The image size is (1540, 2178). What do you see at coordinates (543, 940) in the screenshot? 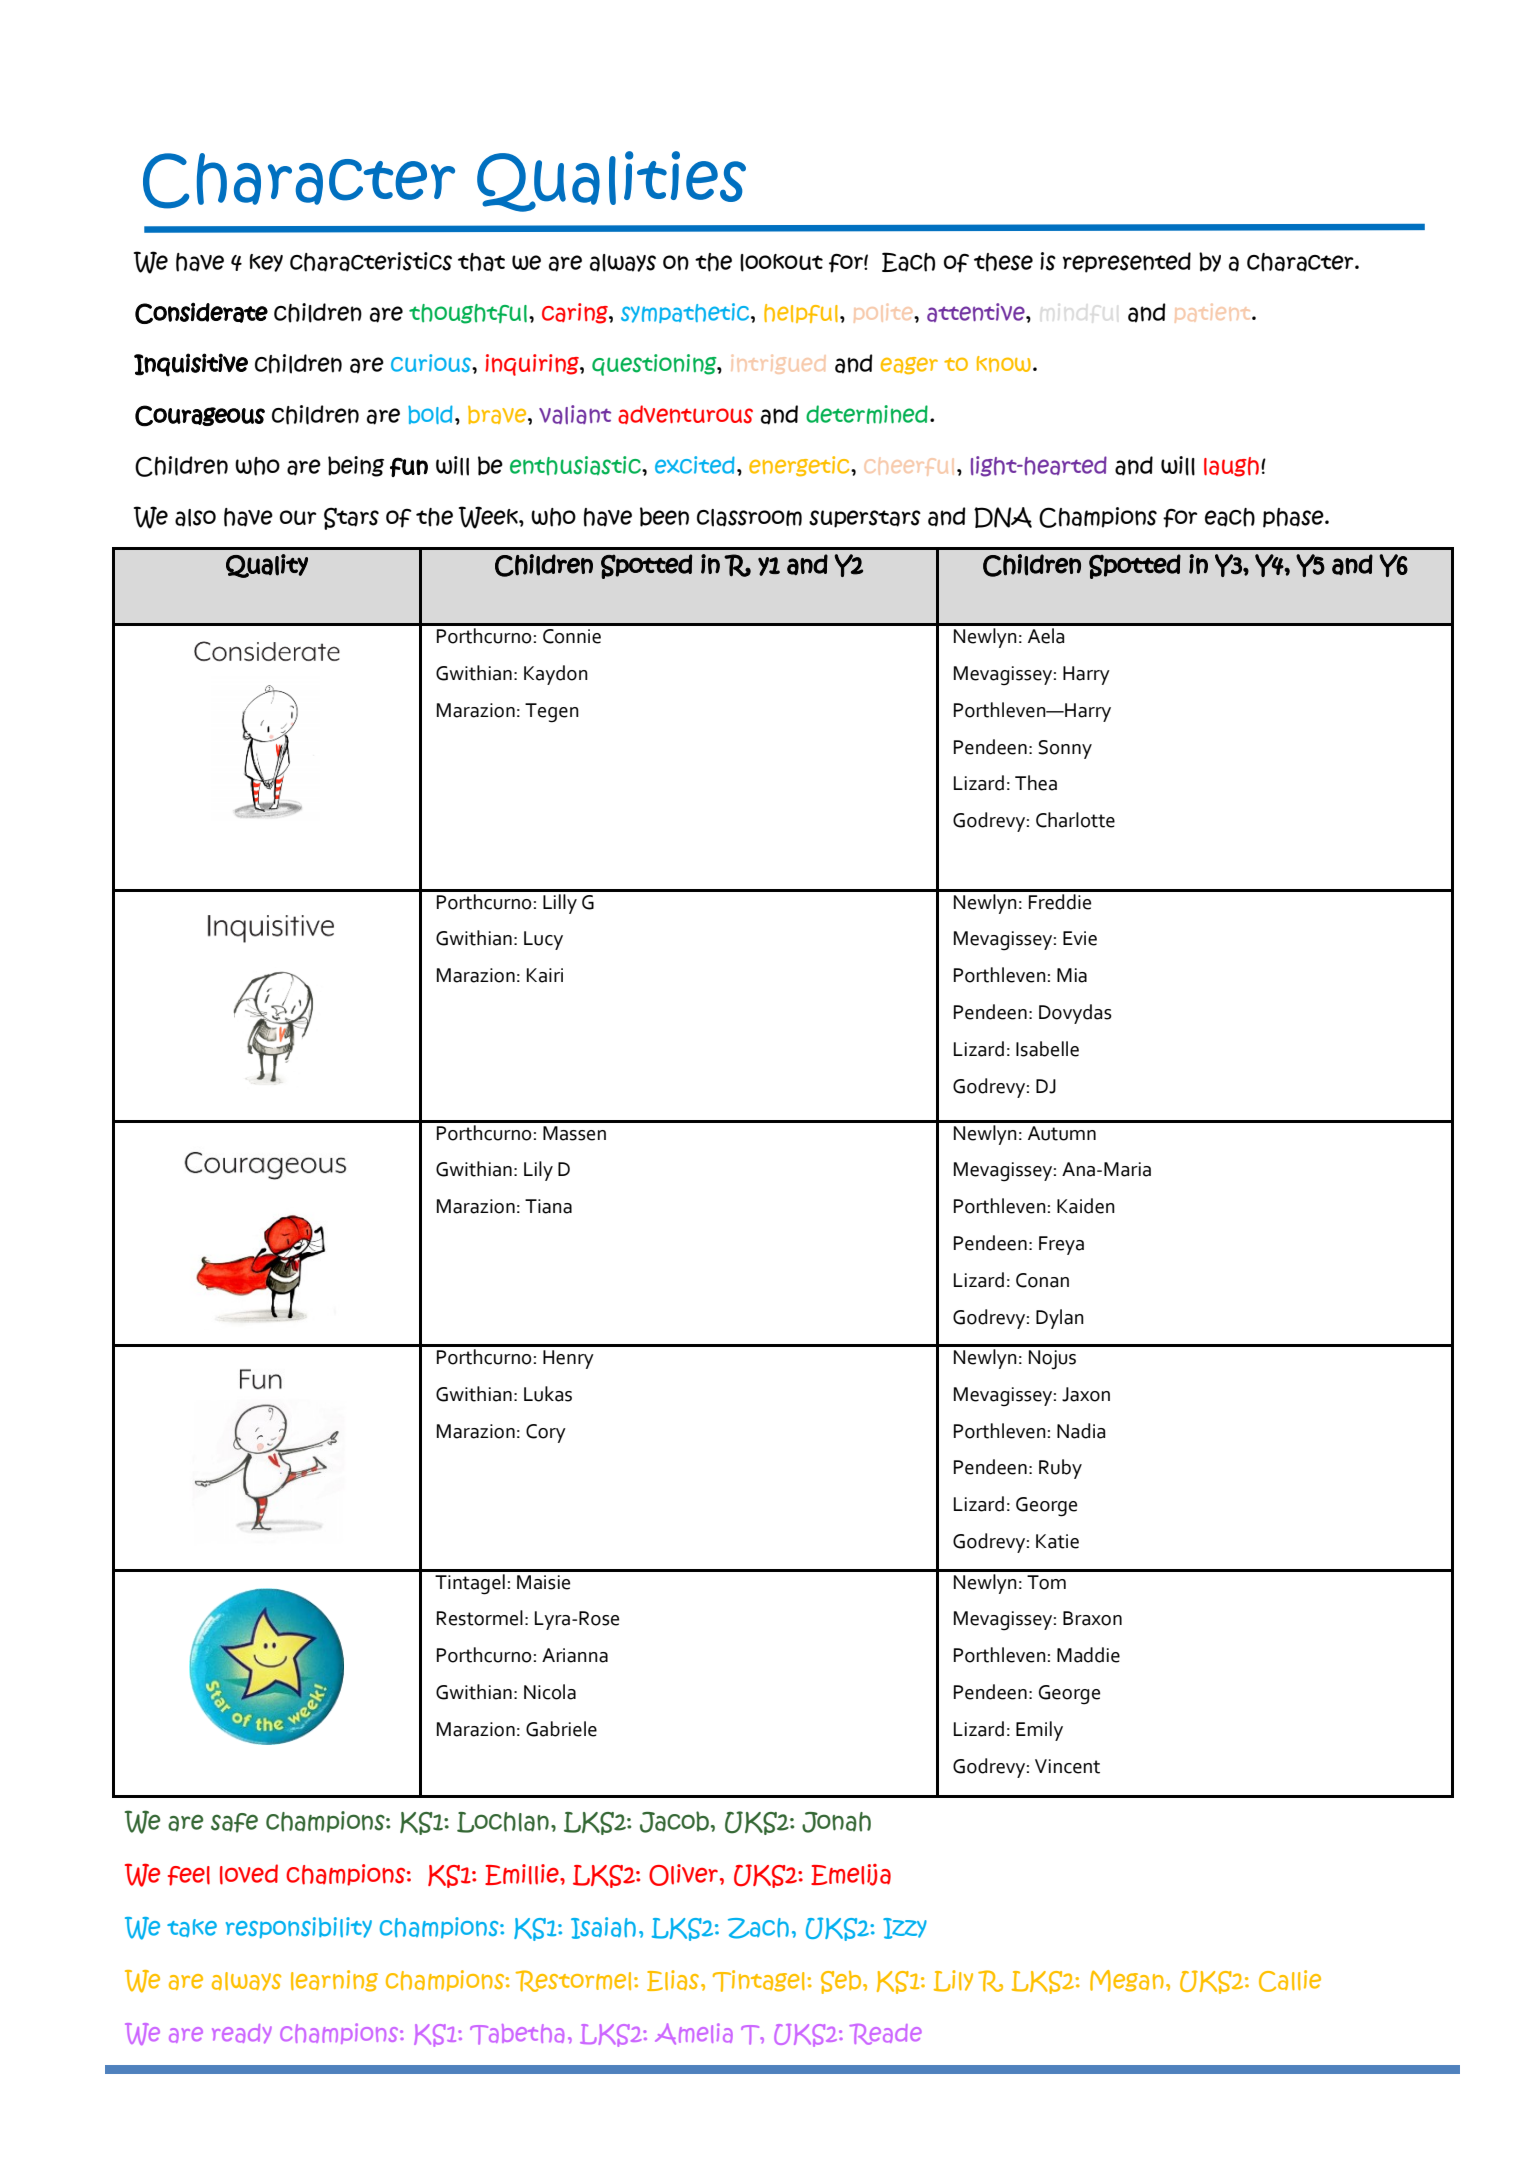
I see `Lucy` at bounding box center [543, 940].
